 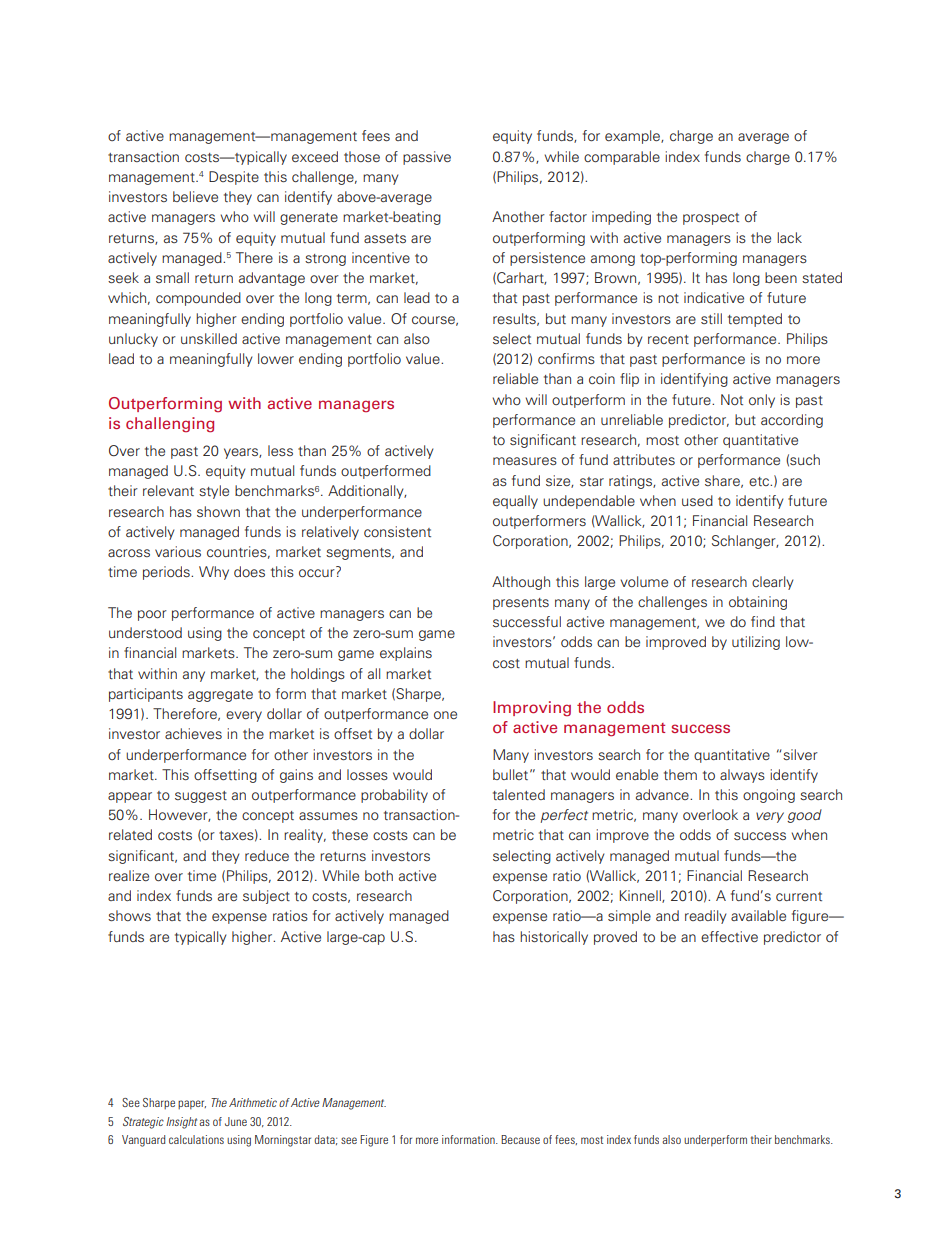 I want to click on style, so click(x=214, y=492).
